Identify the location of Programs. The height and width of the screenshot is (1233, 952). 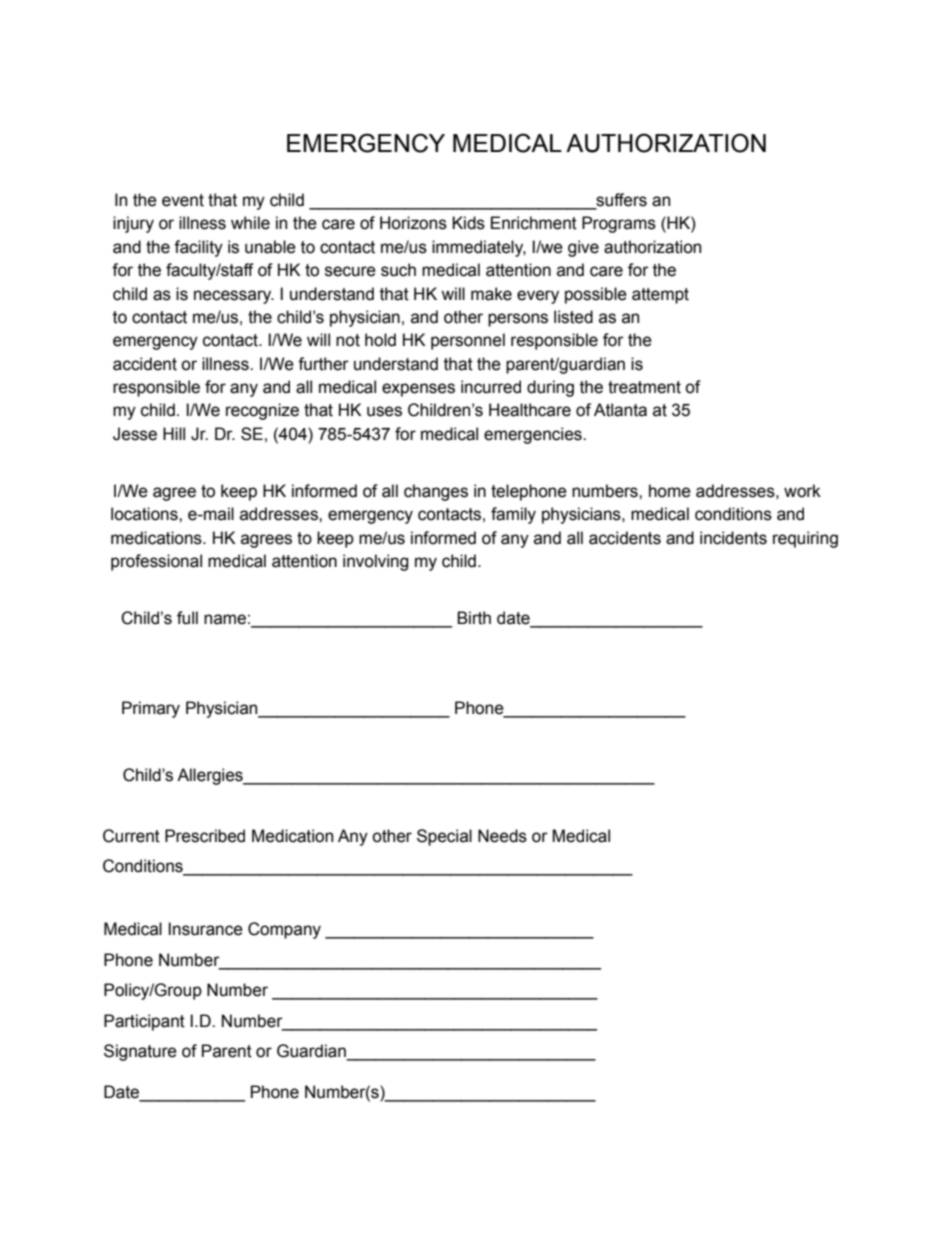
(619, 224).
